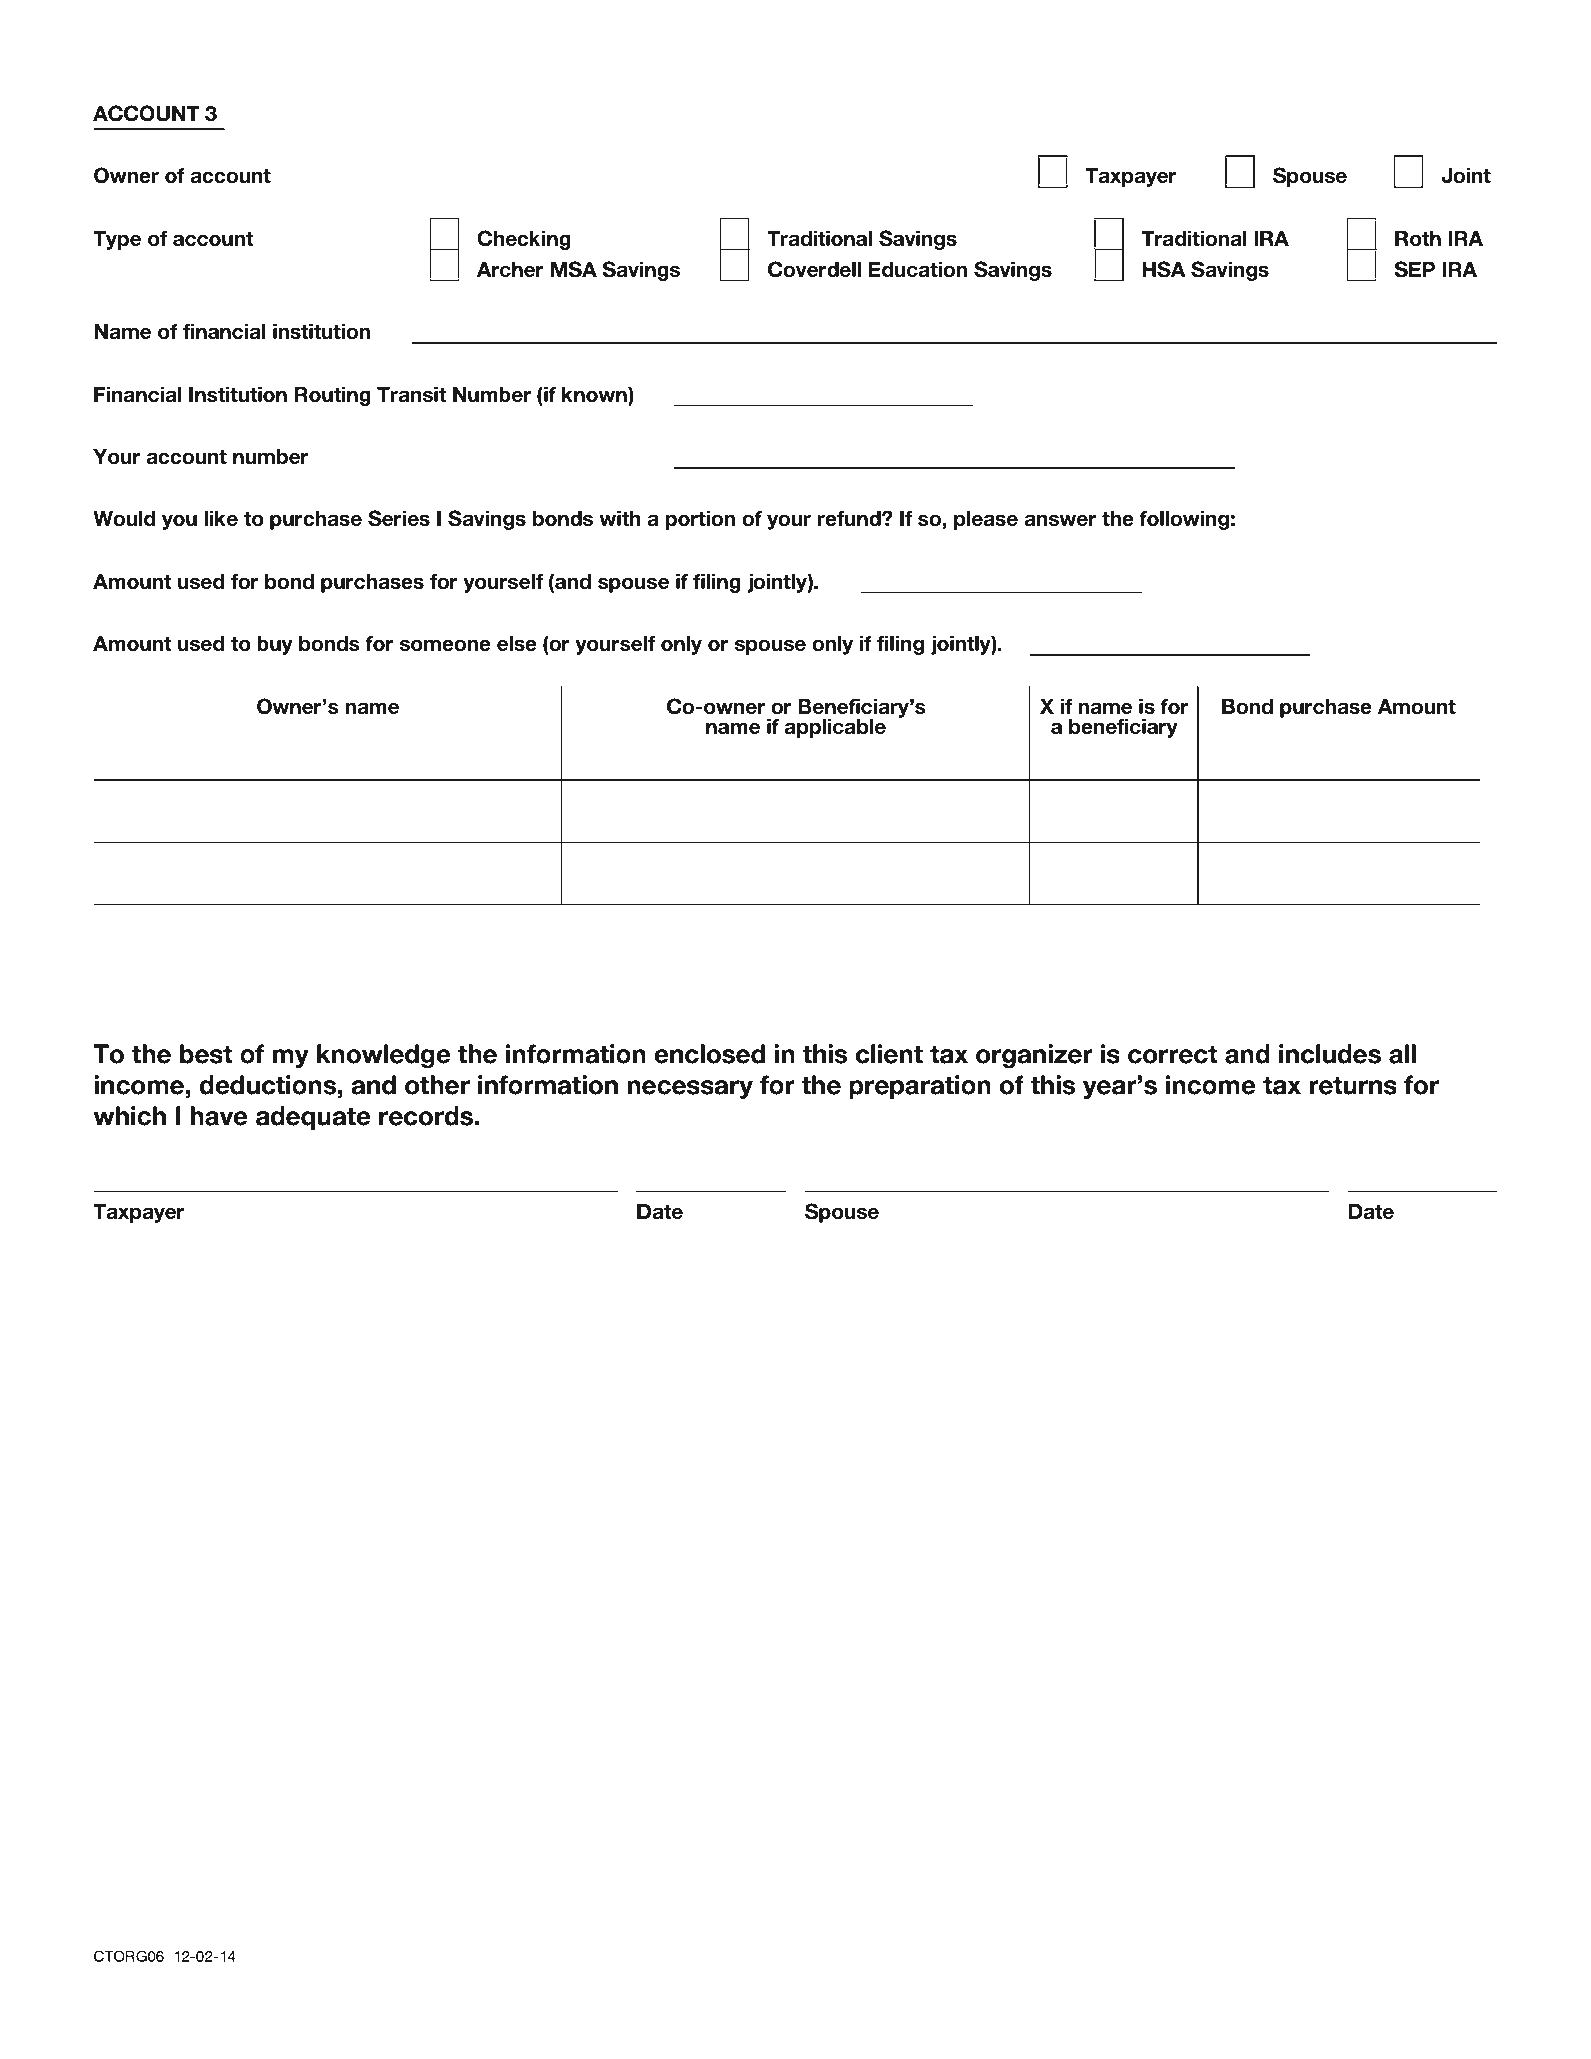 Image resolution: width=1591 pixels, height=2059 pixels. Describe the element at coordinates (1164, 269) in the document. I see `HSA` at that location.
